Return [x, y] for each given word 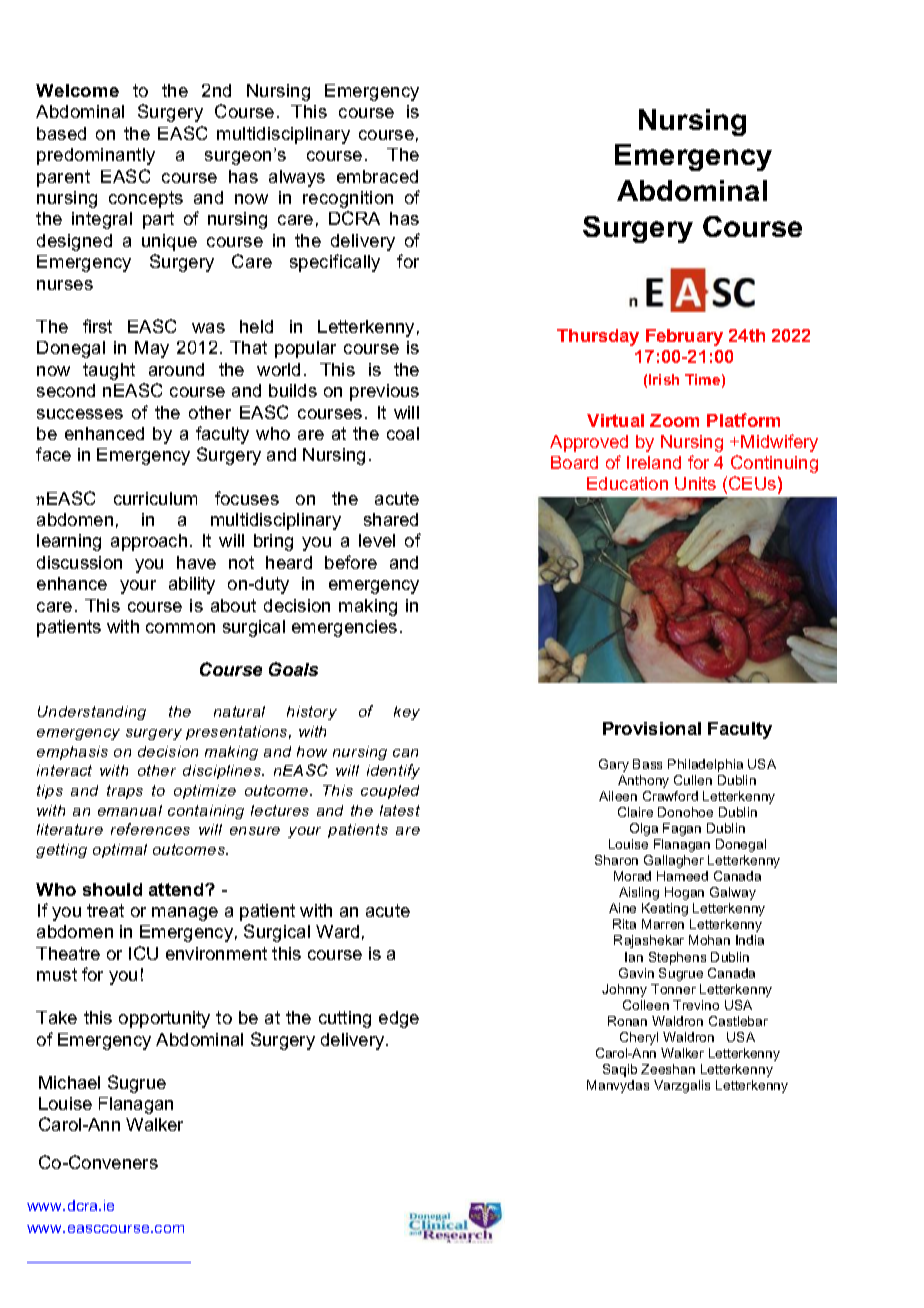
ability [192, 585]
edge [399, 1019]
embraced [377, 176]
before [351, 562]
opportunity [164, 1019]
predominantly [96, 156]
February [684, 337]
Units [695, 483]
